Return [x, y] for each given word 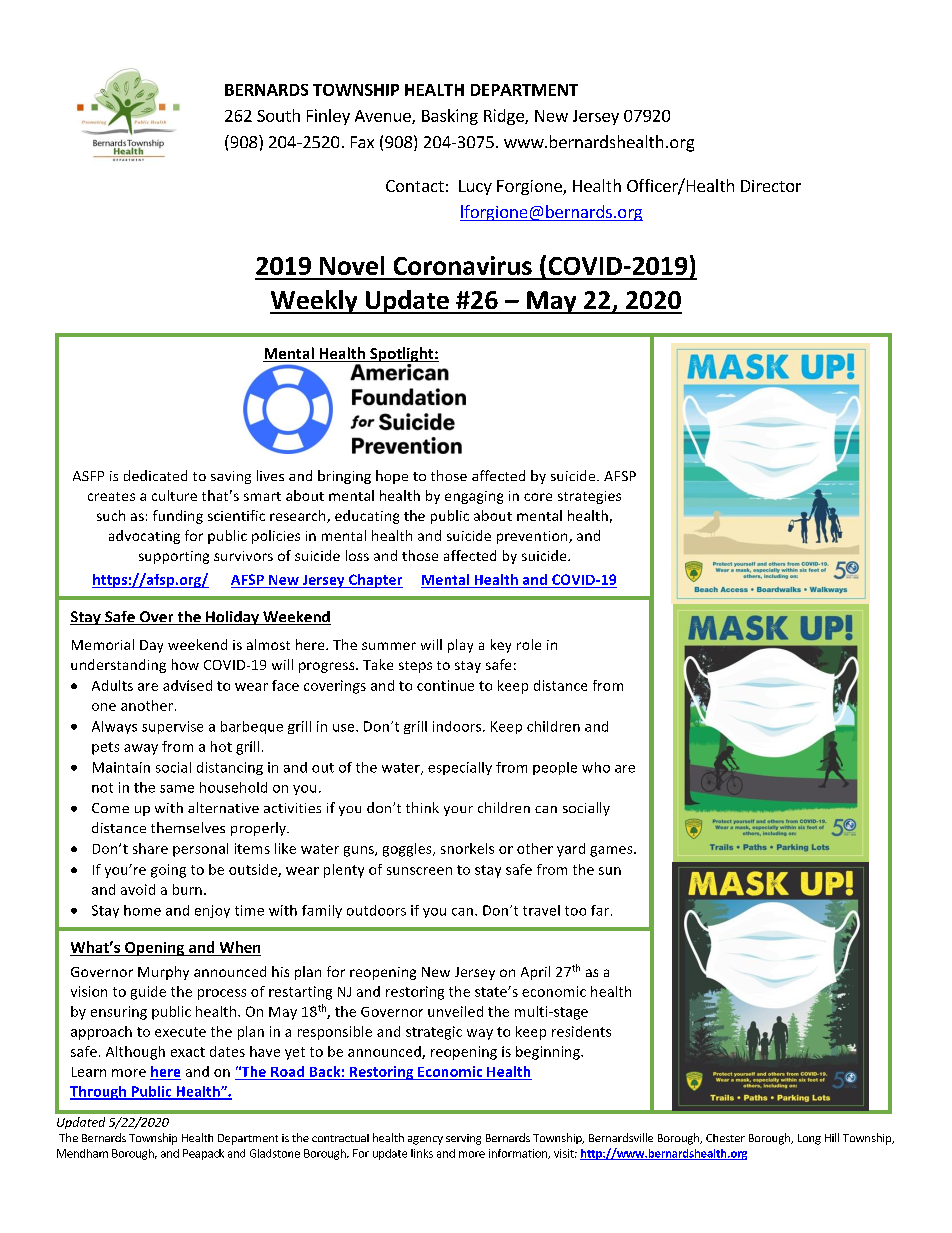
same [177, 789]
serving [463, 1139]
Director [771, 186]
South [278, 115]
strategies [589, 497]
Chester [725, 1138]
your [458, 811]
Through [99, 1093]
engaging [474, 497]
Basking [450, 117]
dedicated [155, 475]
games [612, 851]
